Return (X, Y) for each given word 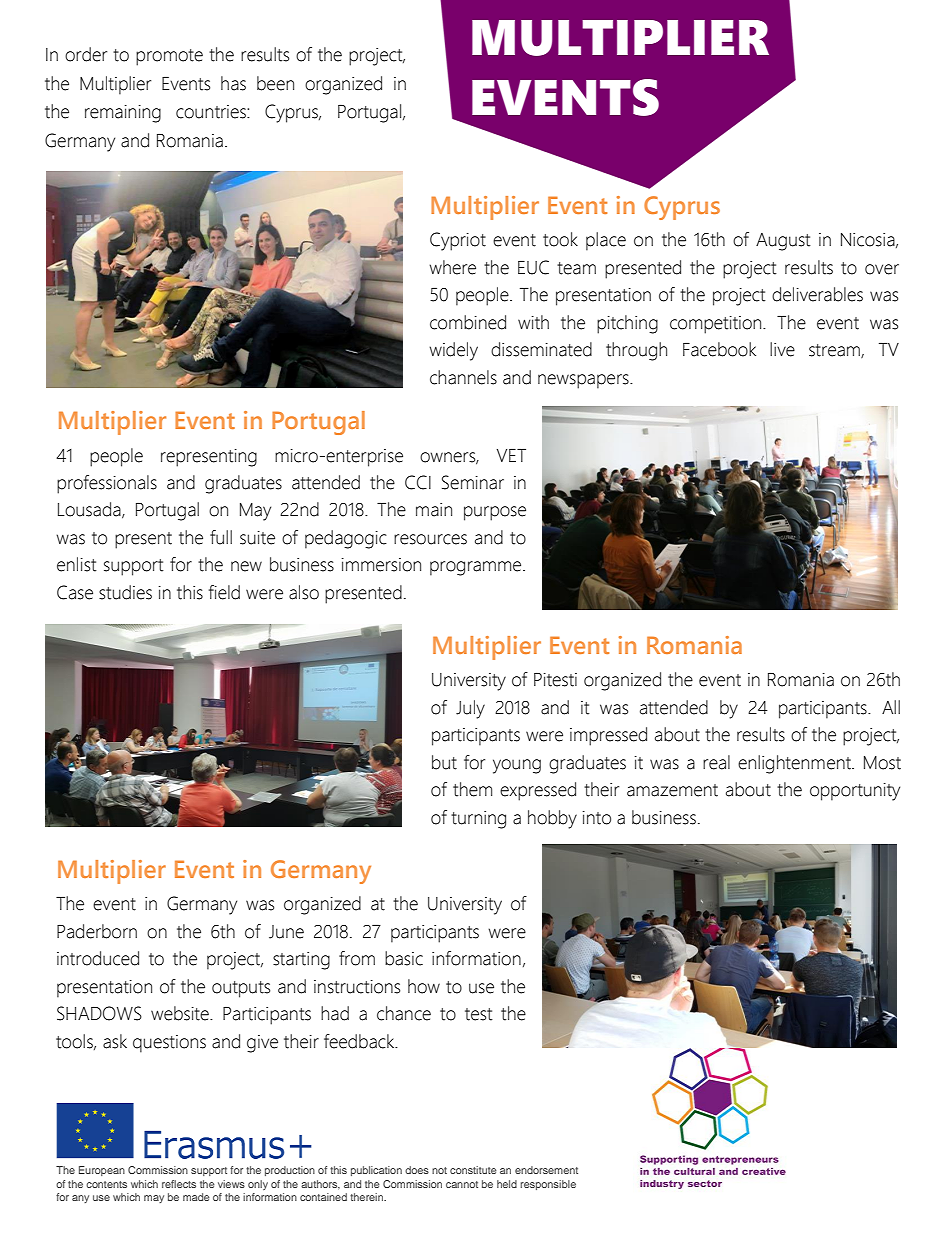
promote (169, 57)
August (783, 242)
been (275, 83)
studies (125, 592)
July (470, 709)
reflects (179, 1184)
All (891, 707)
